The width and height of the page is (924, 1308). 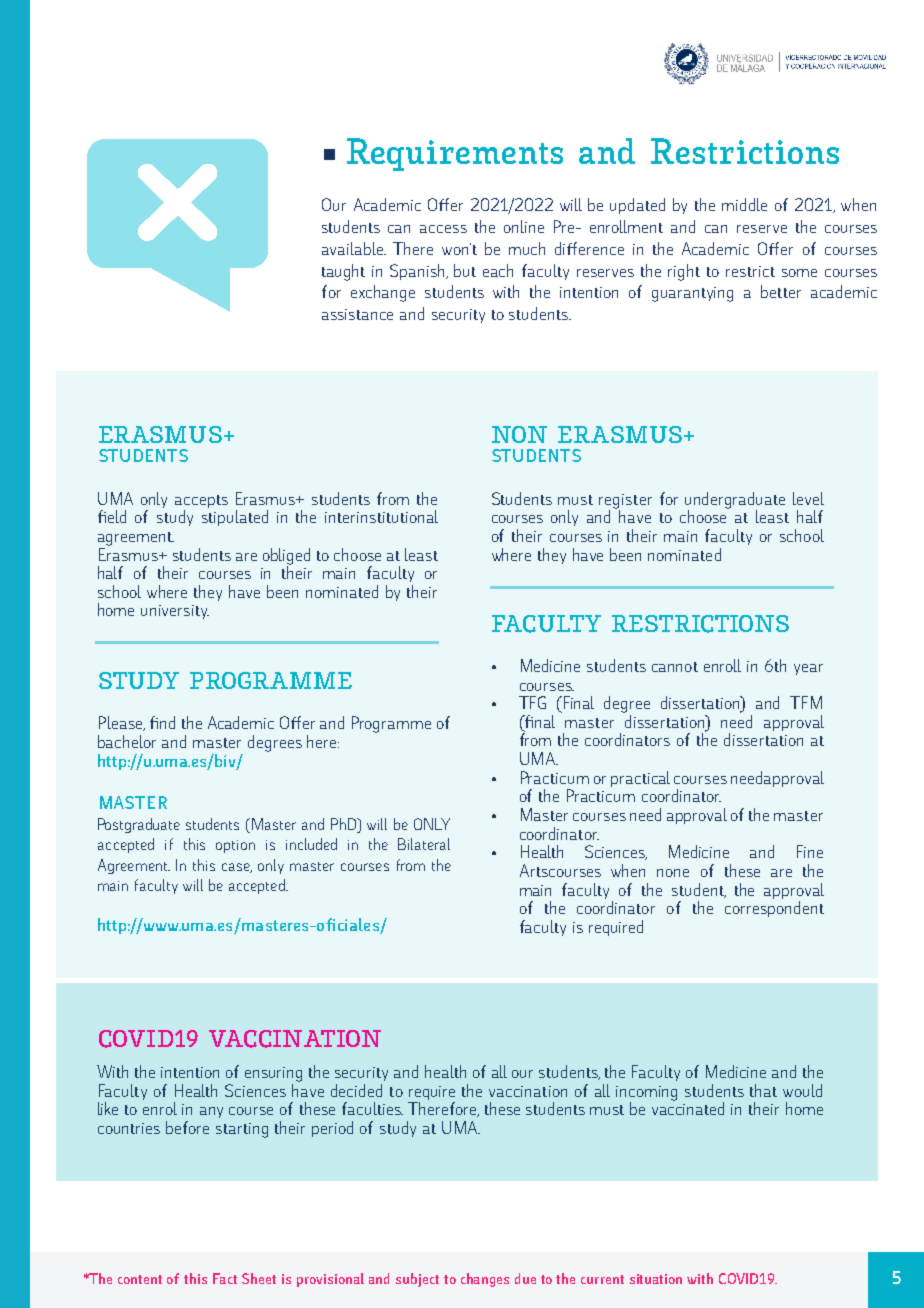 I want to click on situation, so click(x=656, y=1279).
